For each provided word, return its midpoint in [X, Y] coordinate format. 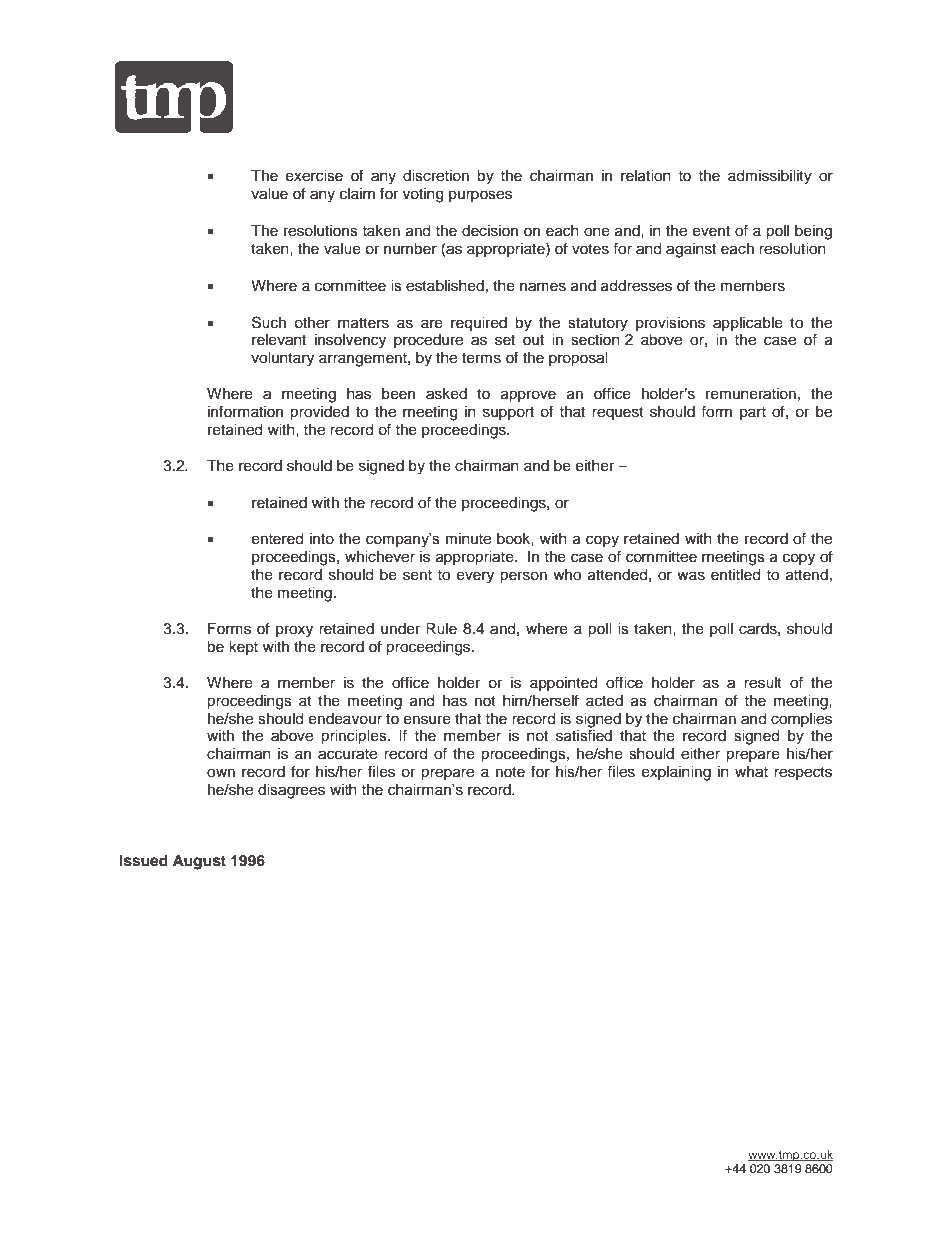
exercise [314, 176]
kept [243, 648]
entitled [735, 575]
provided [319, 413]
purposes [480, 196]
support [508, 413]
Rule [441, 629]
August [199, 862]
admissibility [770, 177]
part [753, 413]
